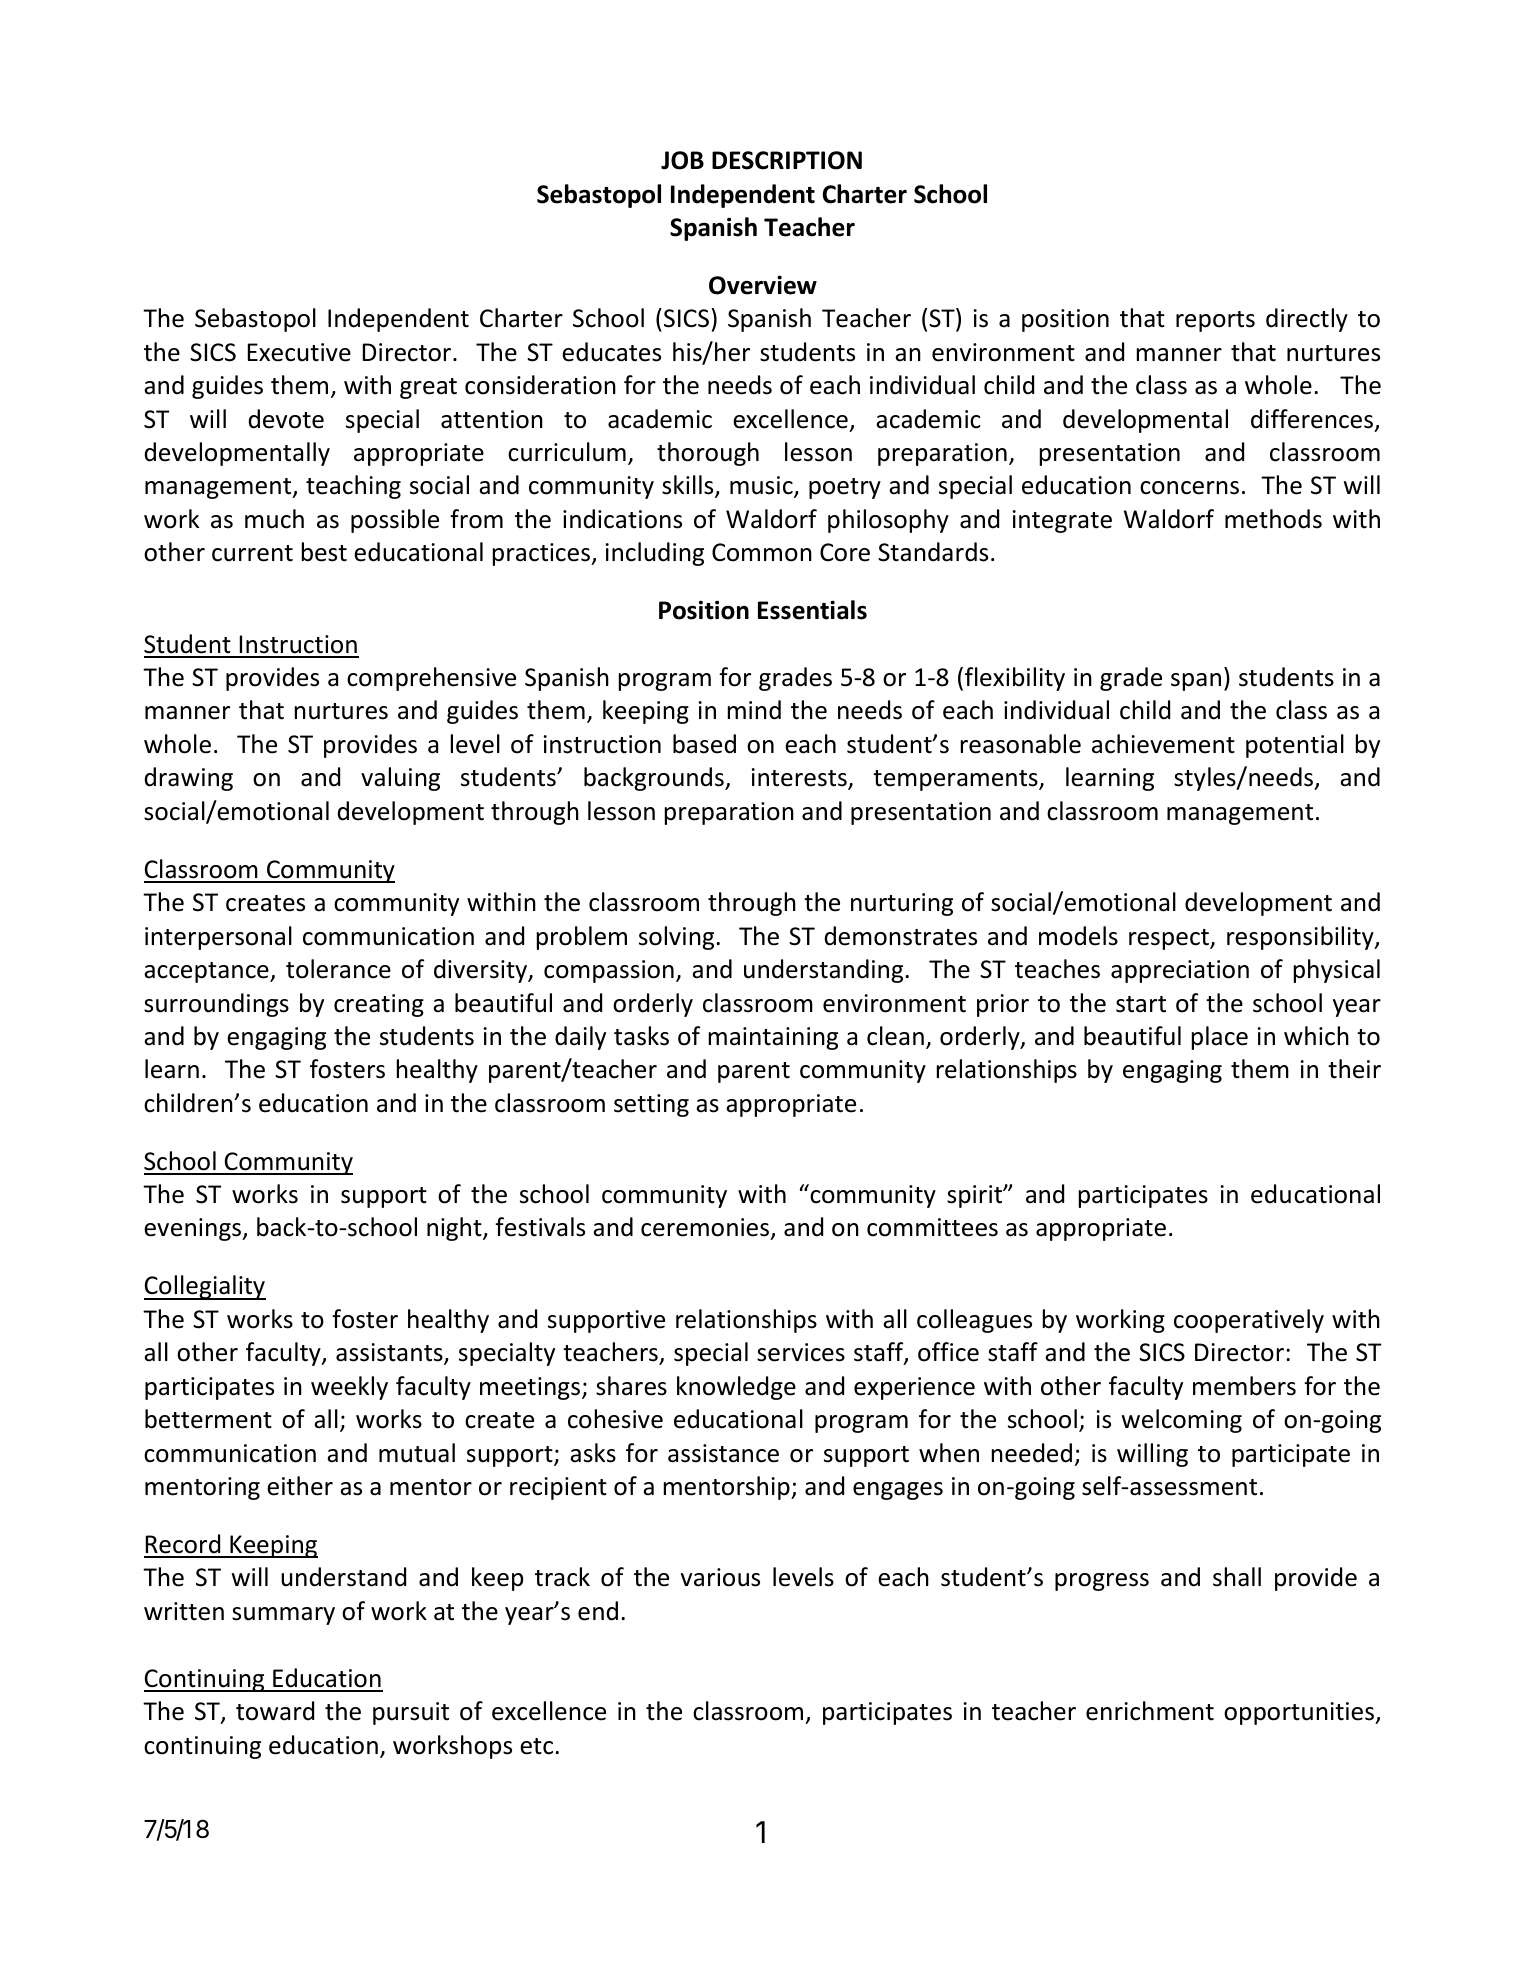 This screenshot has height=1973, width=1525. Describe the element at coordinates (706, 1229) in the screenshot. I see `ceremonies` at that location.
